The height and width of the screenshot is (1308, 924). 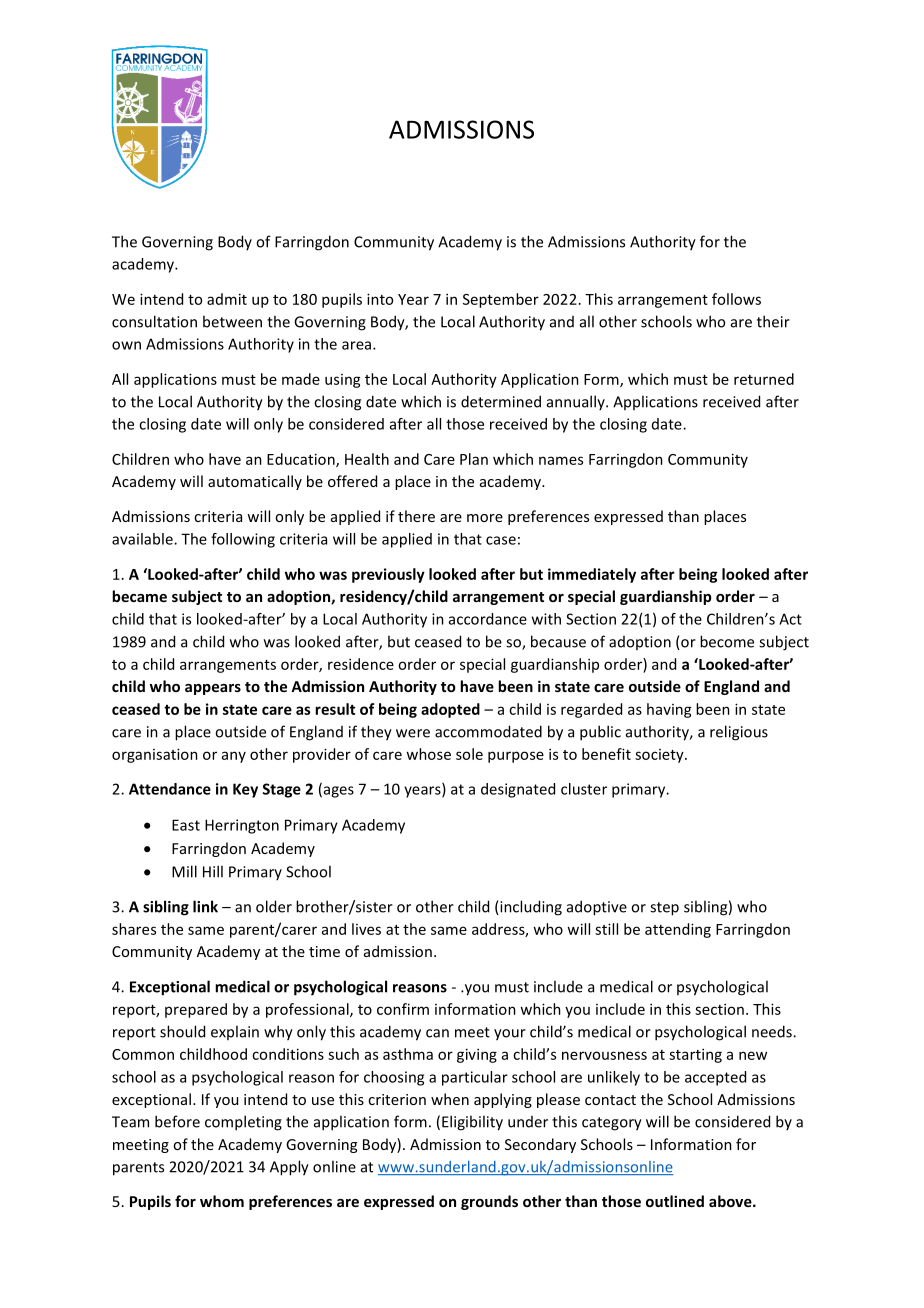 What do you see at coordinates (469, 754) in the screenshot?
I see `sole` at bounding box center [469, 754].
